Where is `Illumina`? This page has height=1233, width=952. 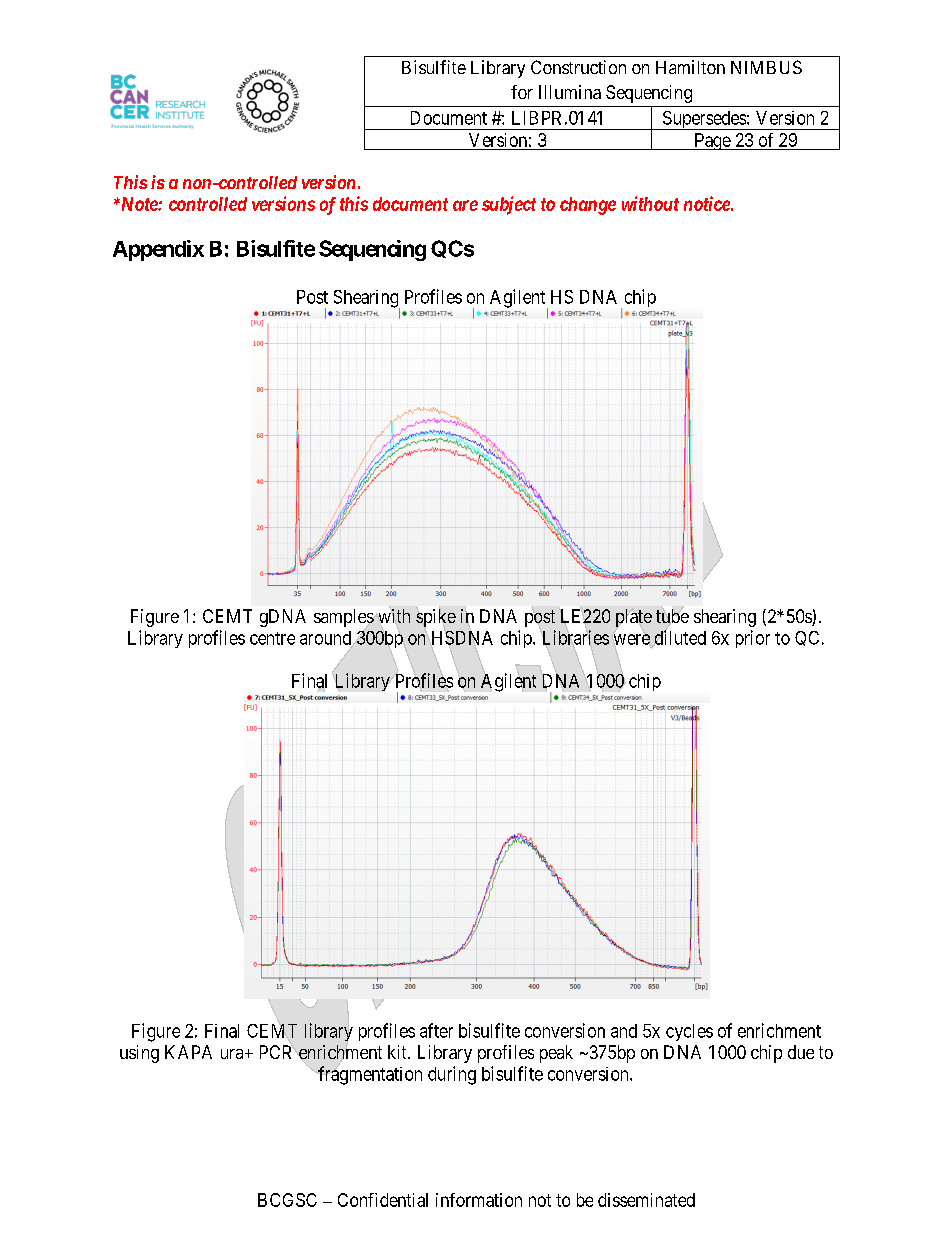
Illumina is located at coordinates (570, 92).
